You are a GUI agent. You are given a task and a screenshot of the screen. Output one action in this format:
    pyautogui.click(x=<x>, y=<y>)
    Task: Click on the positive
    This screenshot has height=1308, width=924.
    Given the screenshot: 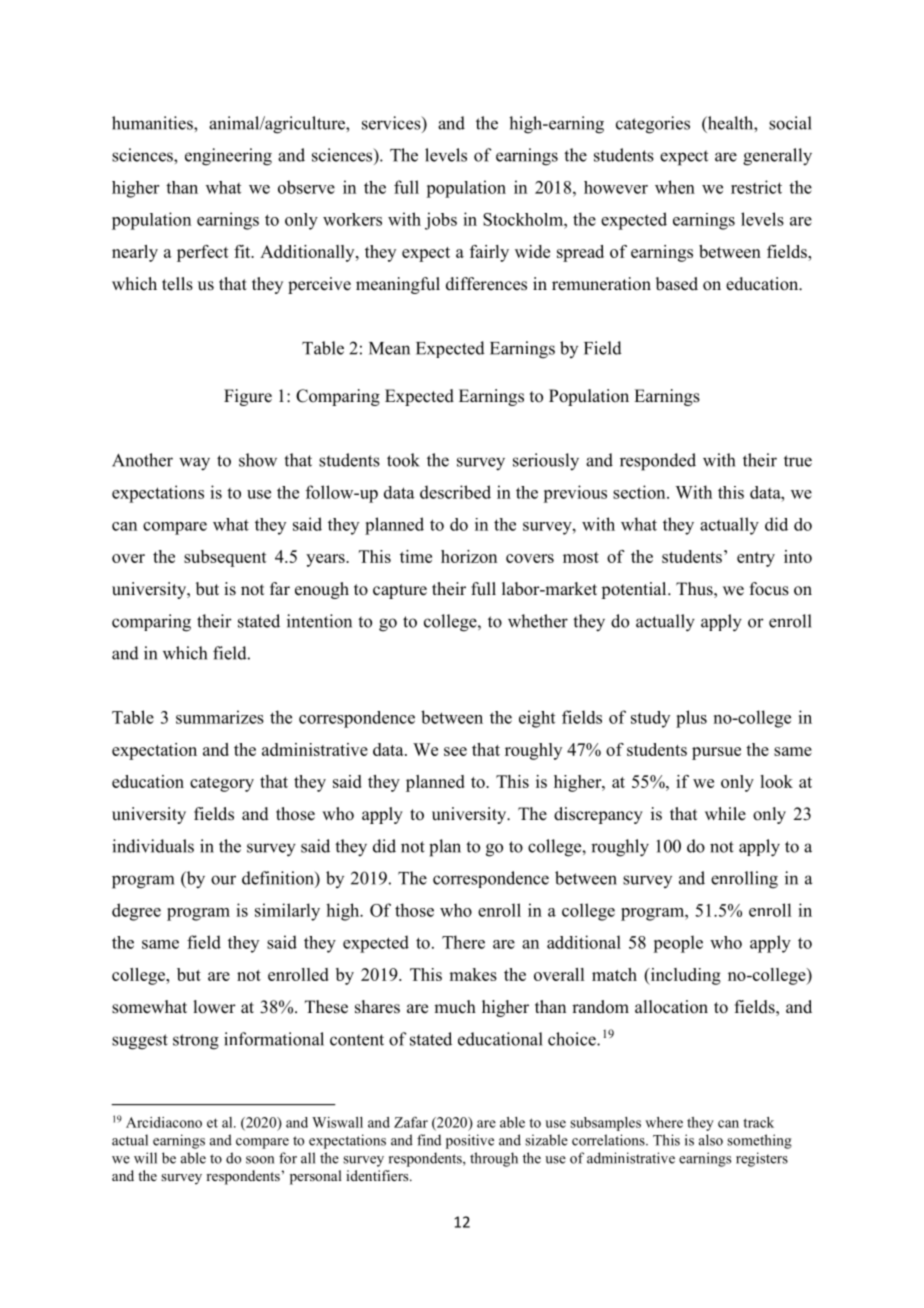 What is the action you would take?
    pyautogui.click(x=470, y=1141)
